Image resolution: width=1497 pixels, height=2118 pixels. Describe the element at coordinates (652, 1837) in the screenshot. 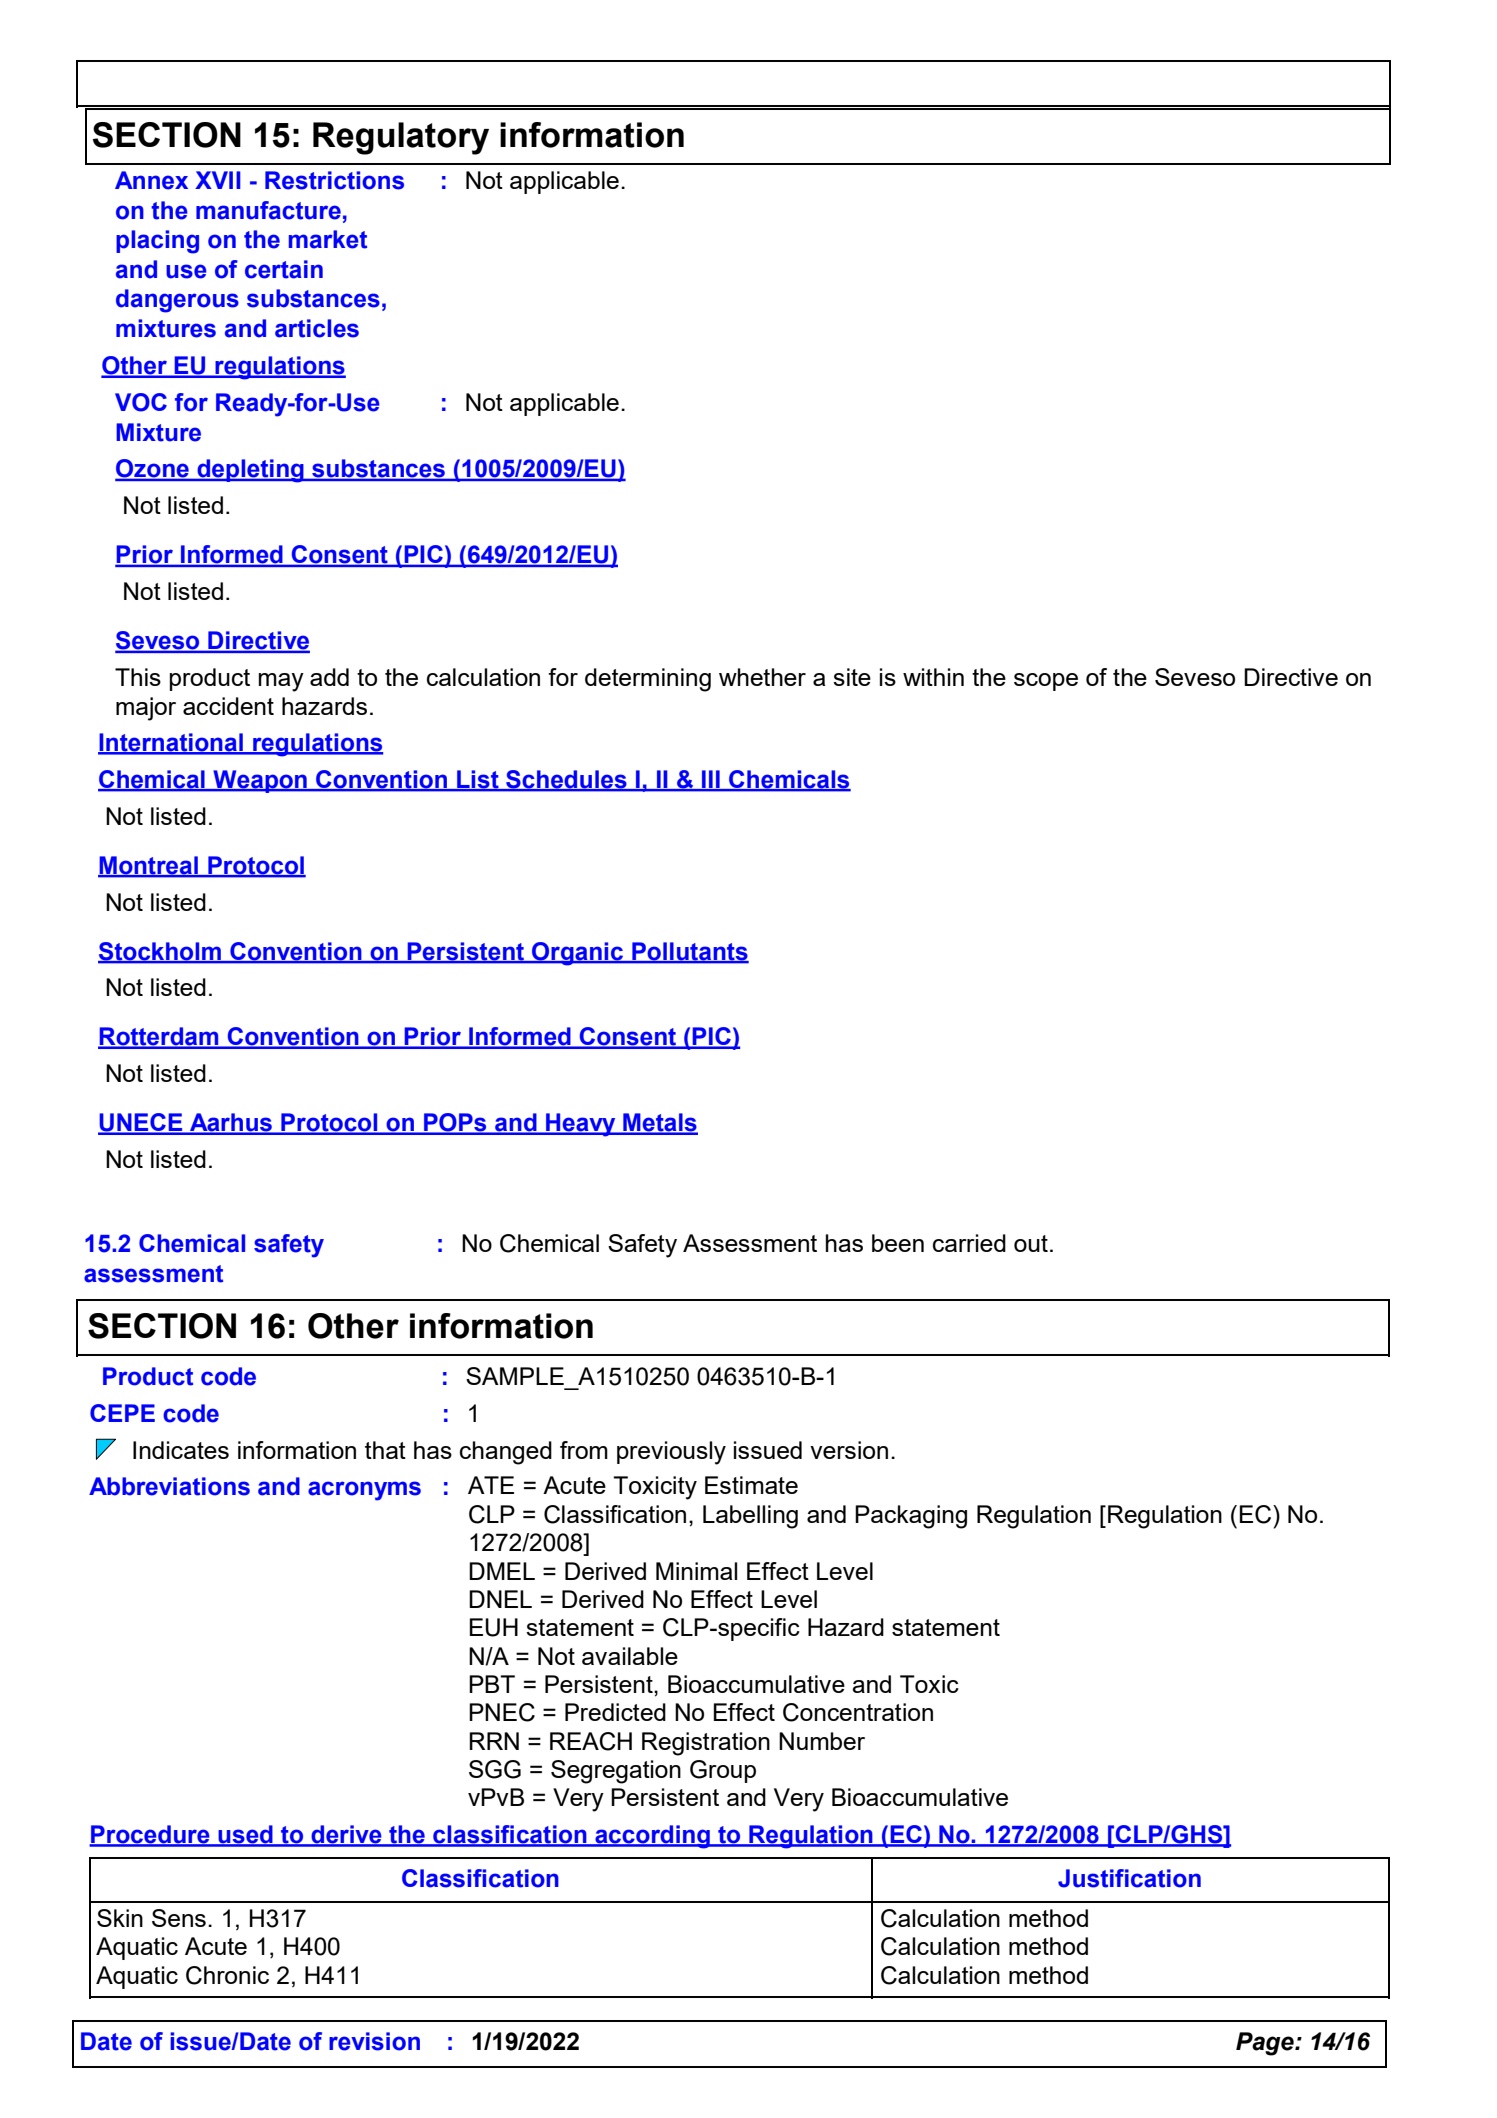

I see `according` at that location.
